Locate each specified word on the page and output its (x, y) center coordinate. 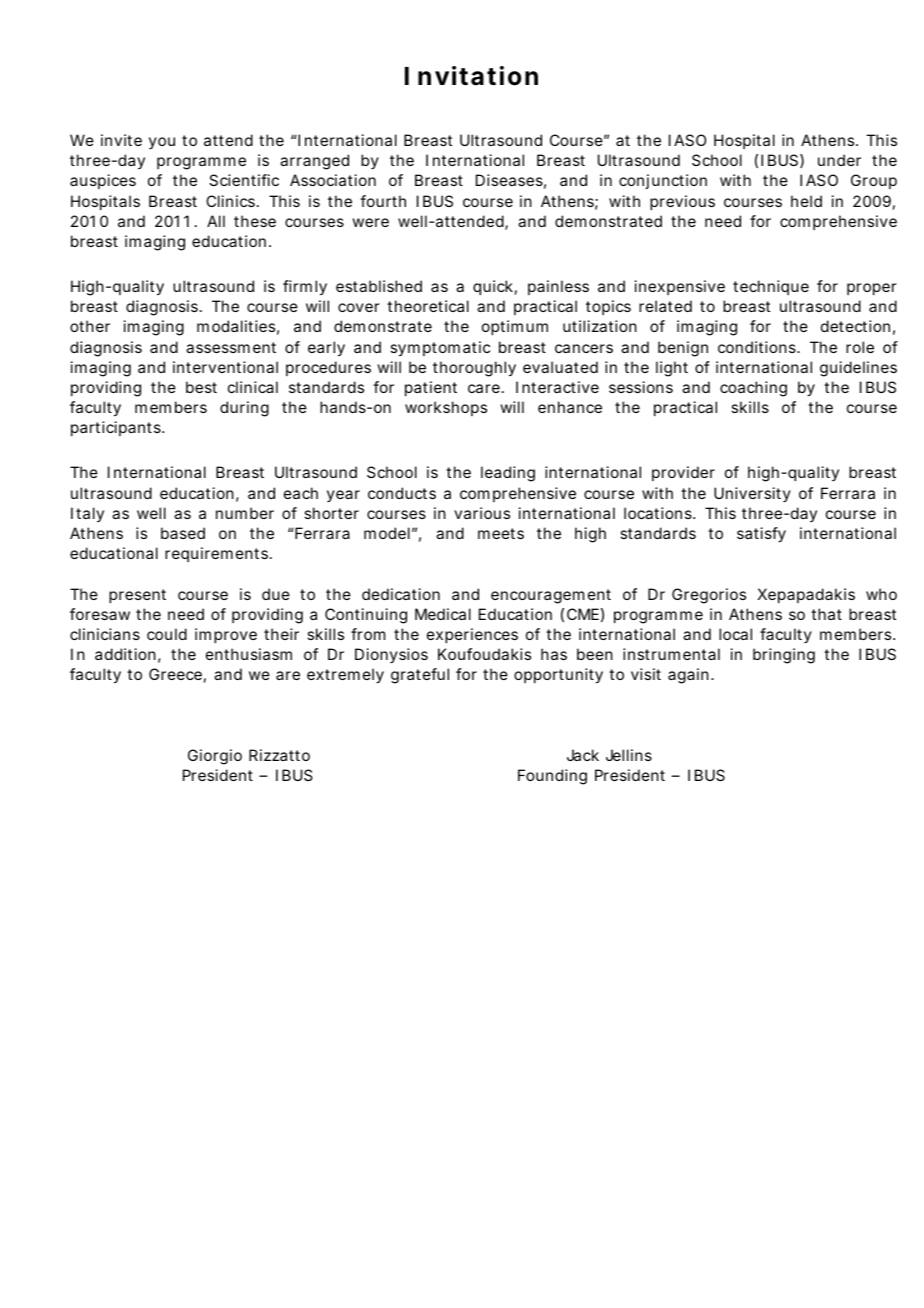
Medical (443, 614)
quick (493, 287)
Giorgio (215, 757)
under (839, 160)
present (137, 596)
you (162, 143)
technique (771, 287)
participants (117, 428)
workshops (446, 408)
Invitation (471, 76)
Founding (552, 777)
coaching (753, 389)
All (216, 221)
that (826, 614)
